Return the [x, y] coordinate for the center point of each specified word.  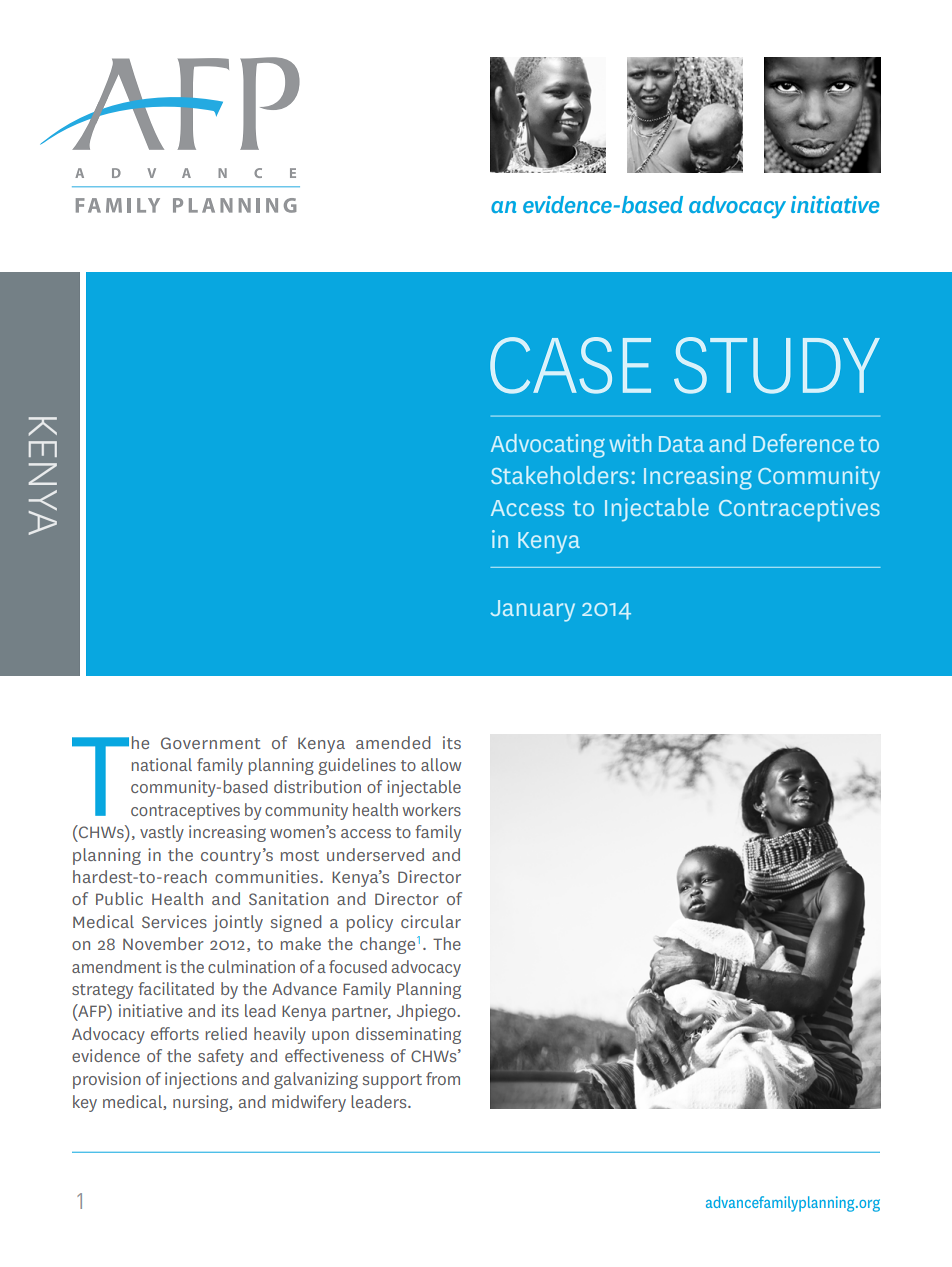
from [443, 1078]
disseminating [408, 1035]
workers [431, 809]
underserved [375, 854]
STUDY [777, 365]
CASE [570, 365]
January [533, 611]
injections [201, 1080]
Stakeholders [560, 475]
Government [210, 743]
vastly [162, 833]
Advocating [548, 446]
